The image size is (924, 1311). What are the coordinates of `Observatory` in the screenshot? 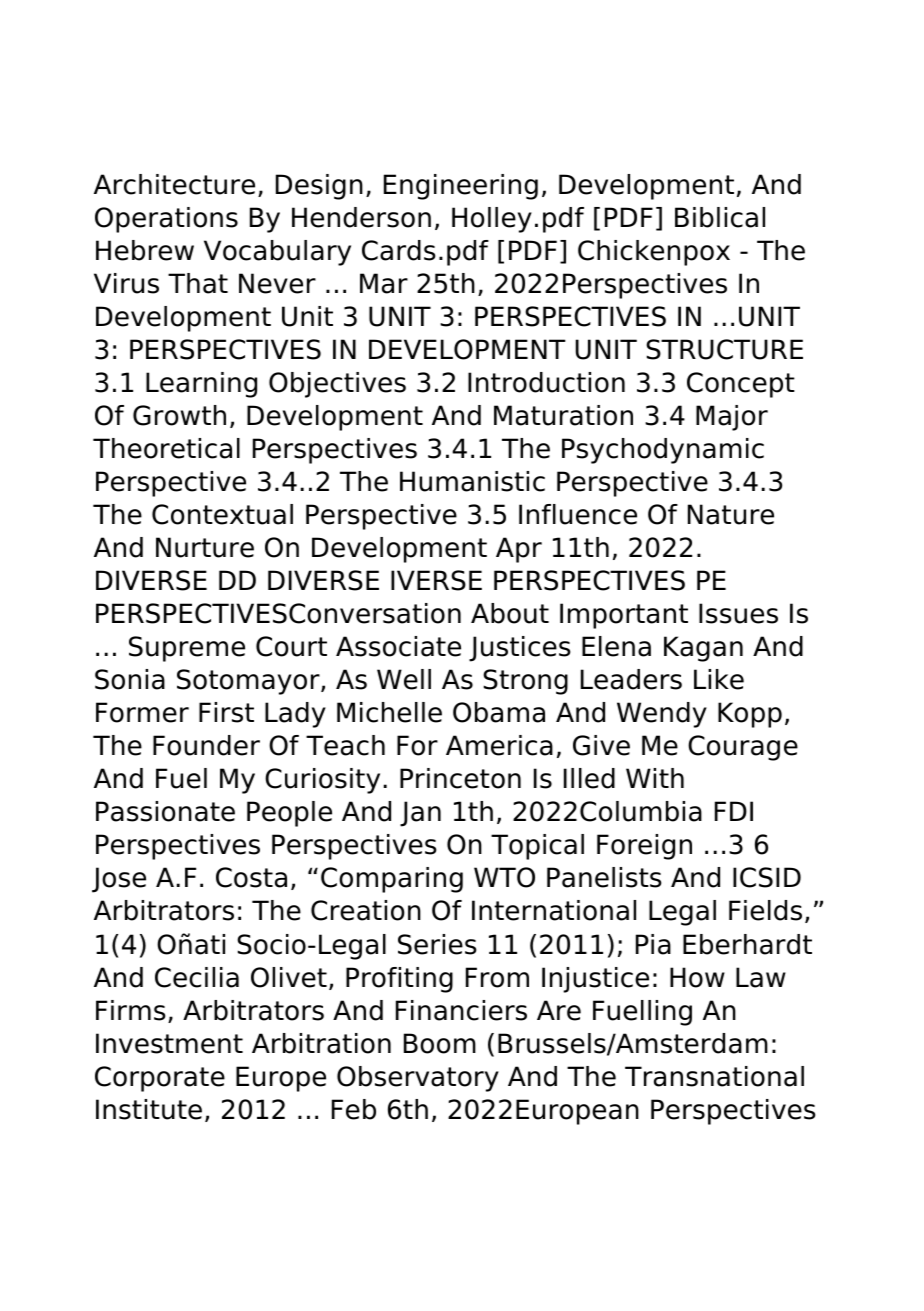 It's located at (418, 1079).
